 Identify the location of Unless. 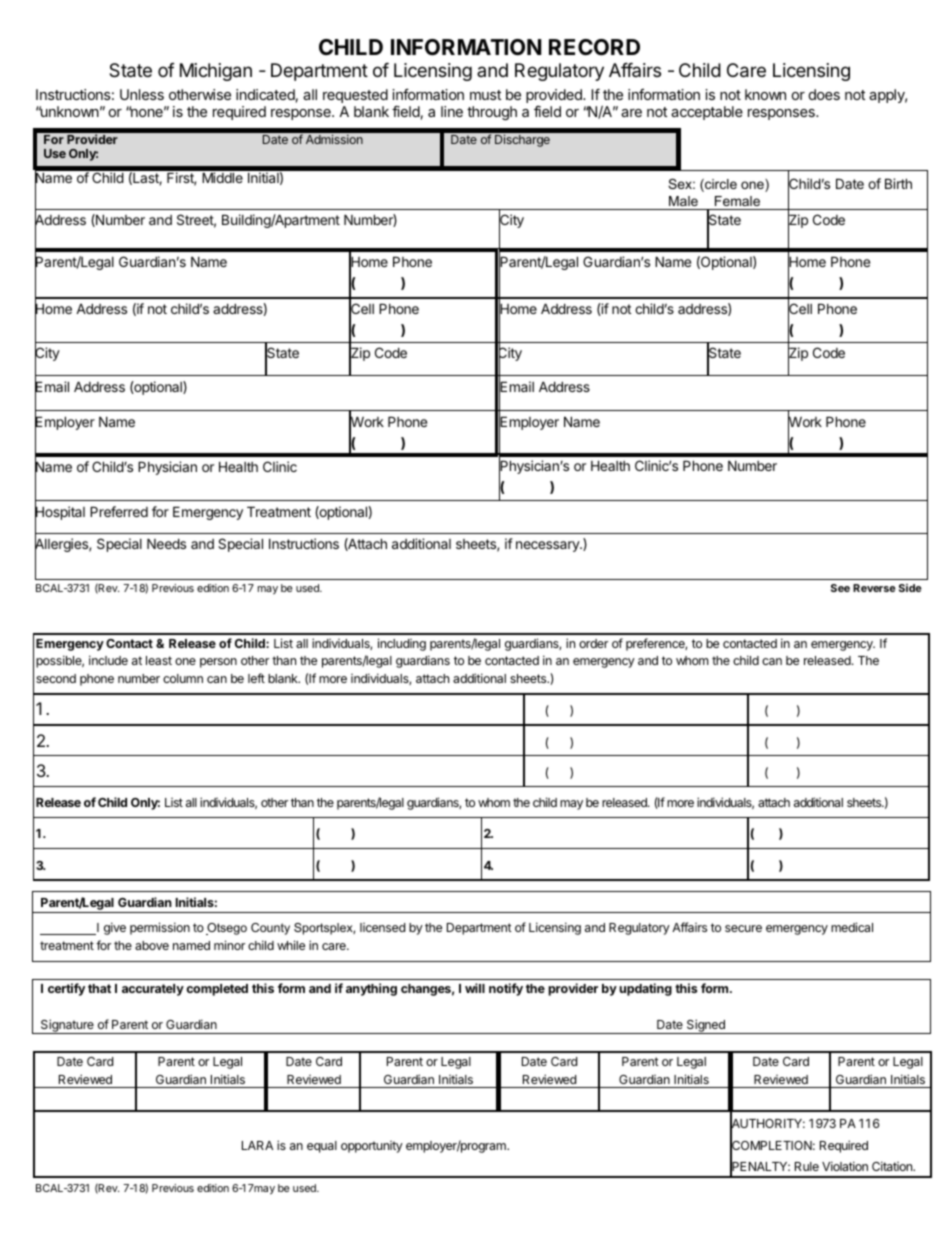
(142, 94).
